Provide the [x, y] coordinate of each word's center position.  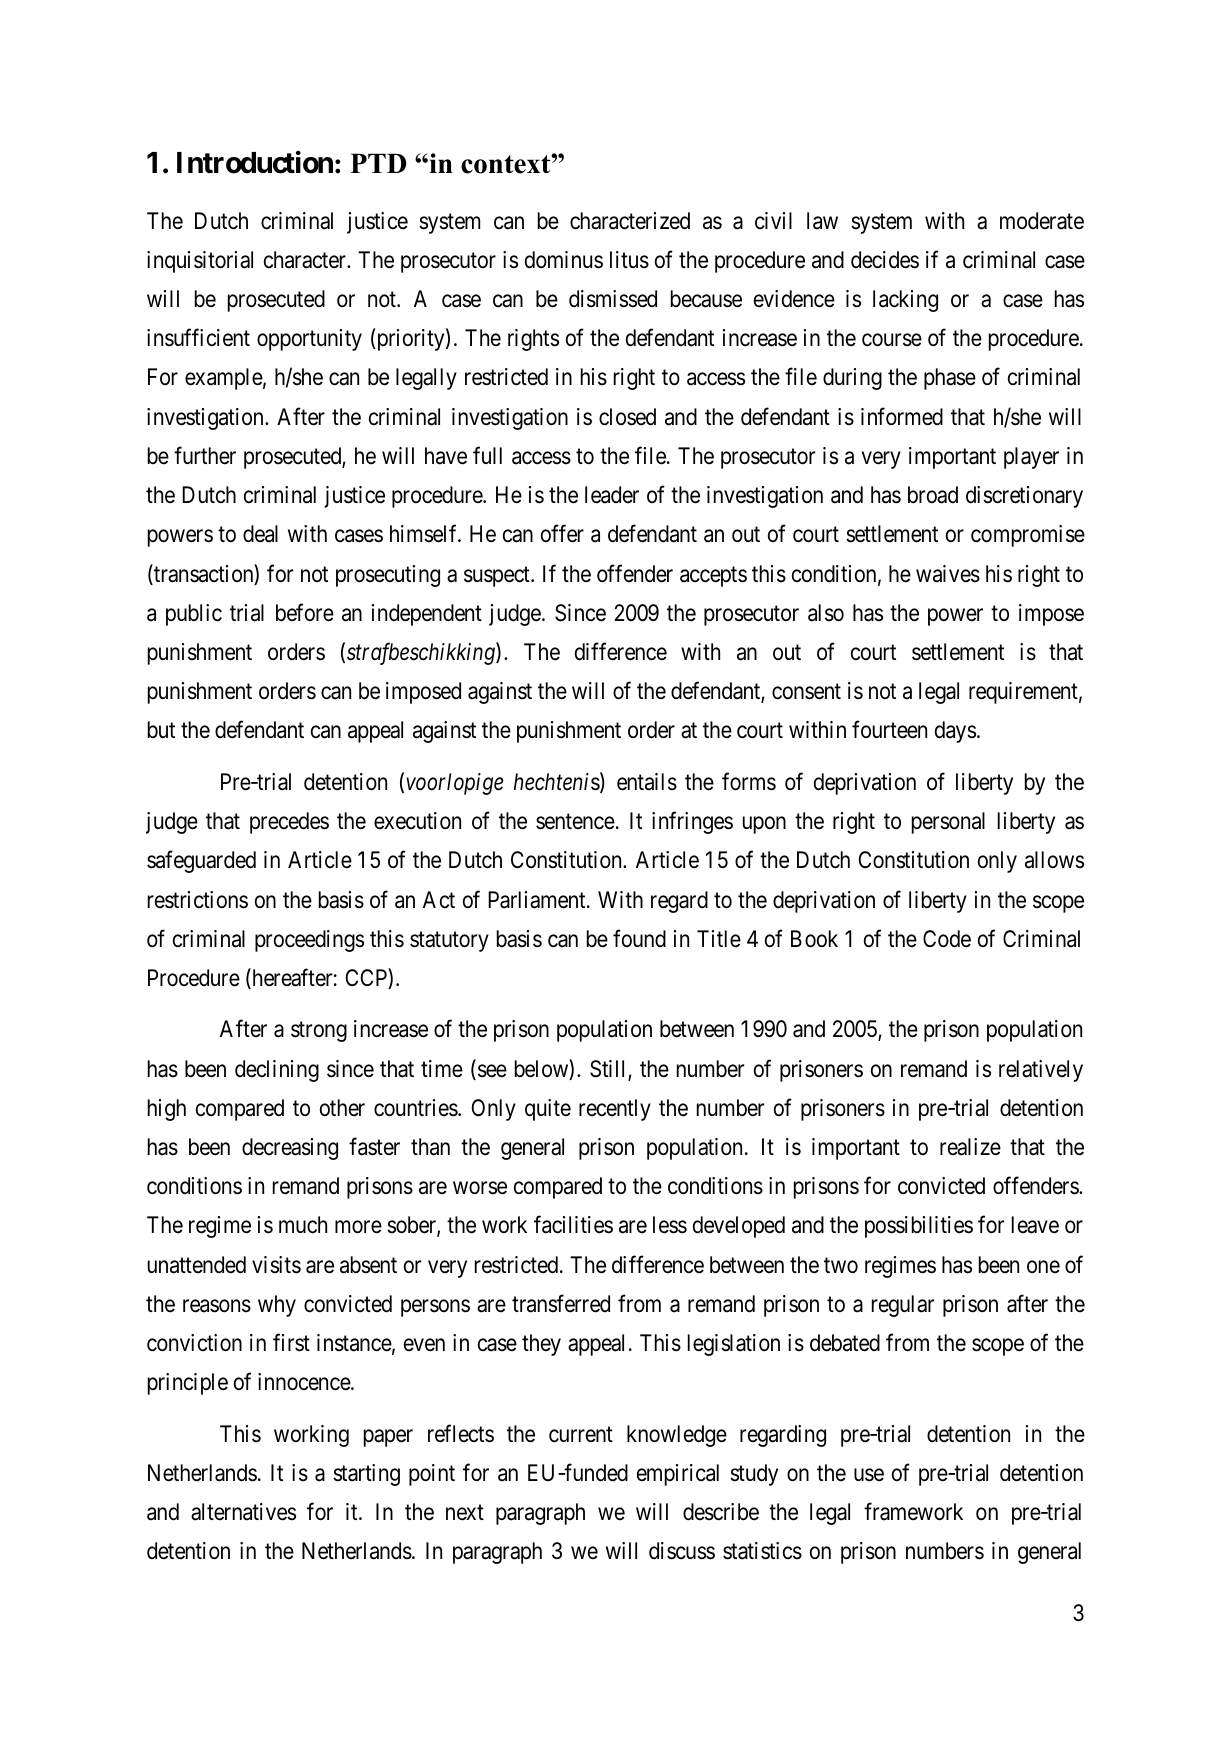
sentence [575, 822]
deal [260, 534]
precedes [289, 823]
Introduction [255, 162]
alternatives [243, 1512]
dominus [564, 260]
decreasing [290, 1149]
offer [562, 534]
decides [885, 260]
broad [933, 495]
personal [948, 823]
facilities [573, 1225]
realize [970, 1147]
